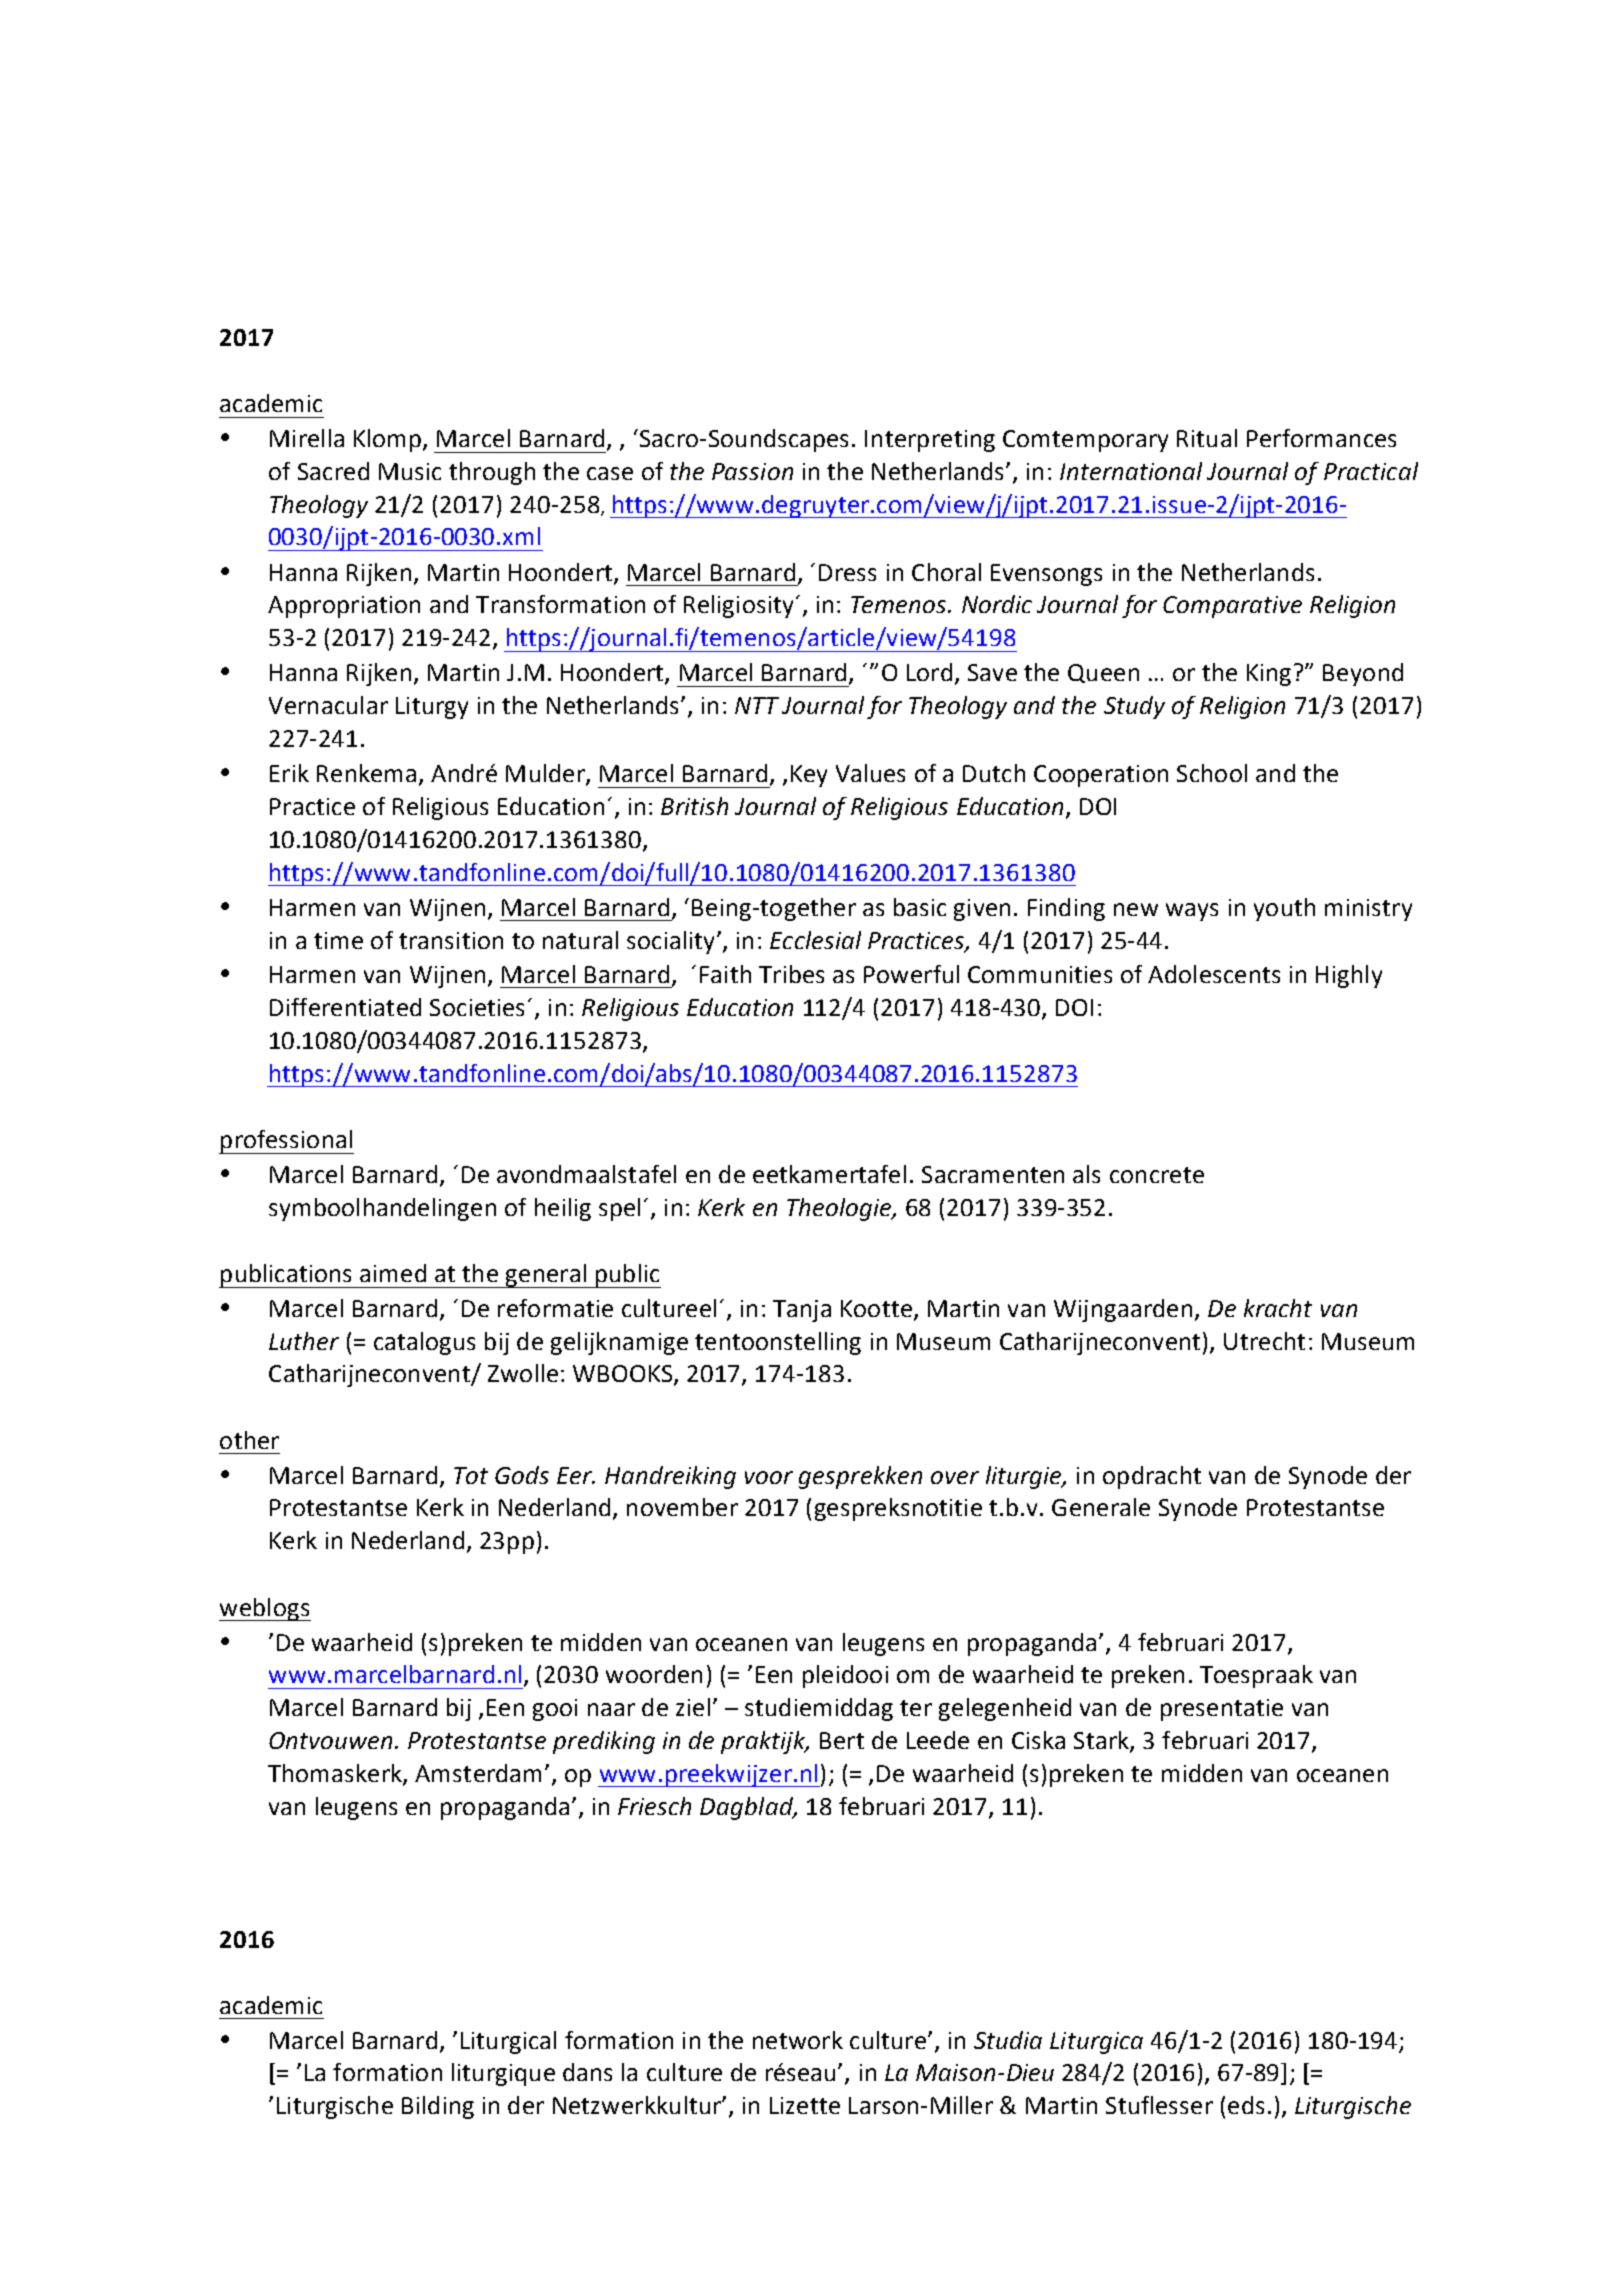 This document has height=2281, width=1612. Describe the element at coordinates (815, 940) in the document. I see `Ecclesial` at that location.
